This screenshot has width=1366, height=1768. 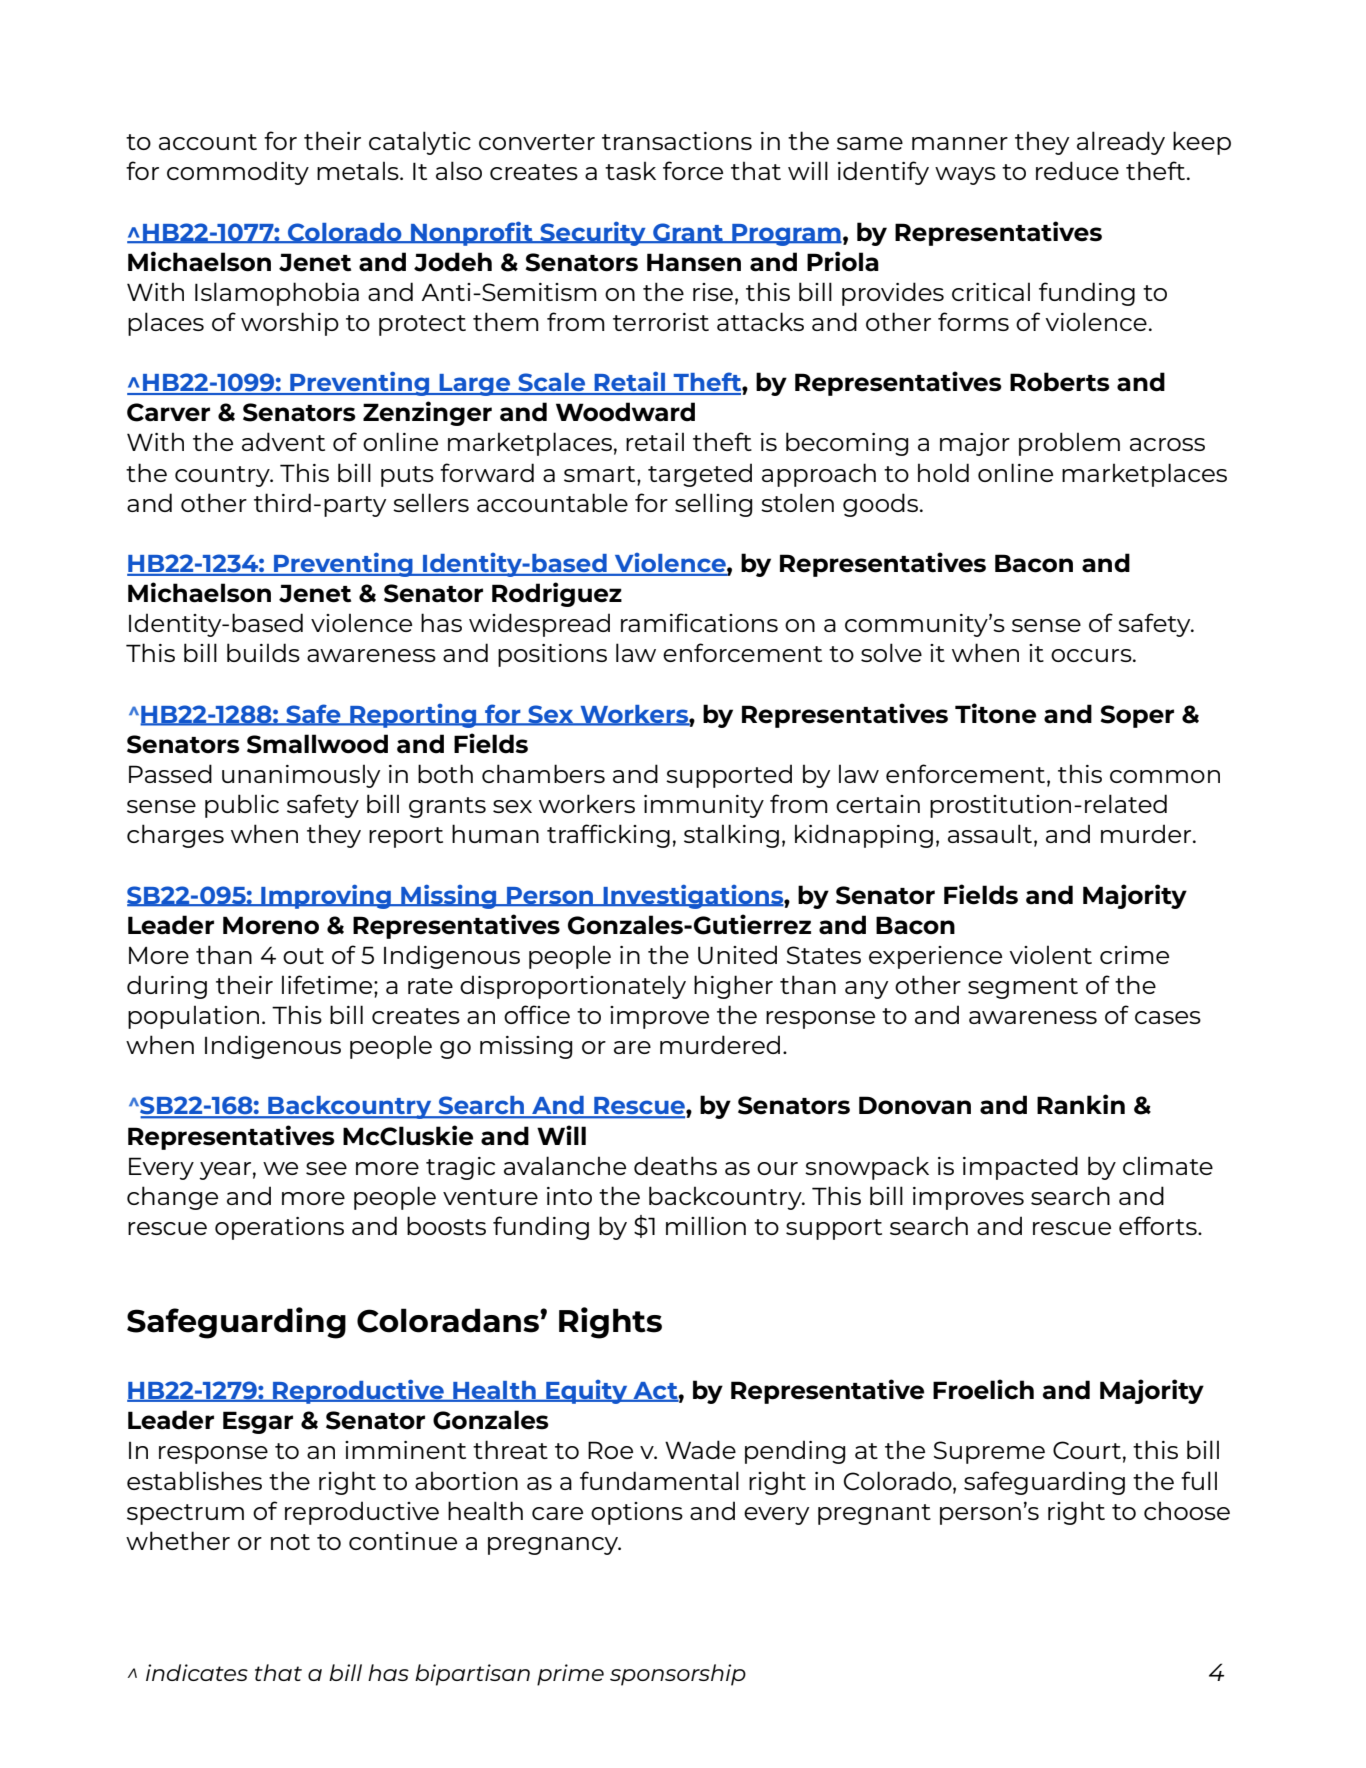 I want to click on violent, so click(x=1050, y=954).
